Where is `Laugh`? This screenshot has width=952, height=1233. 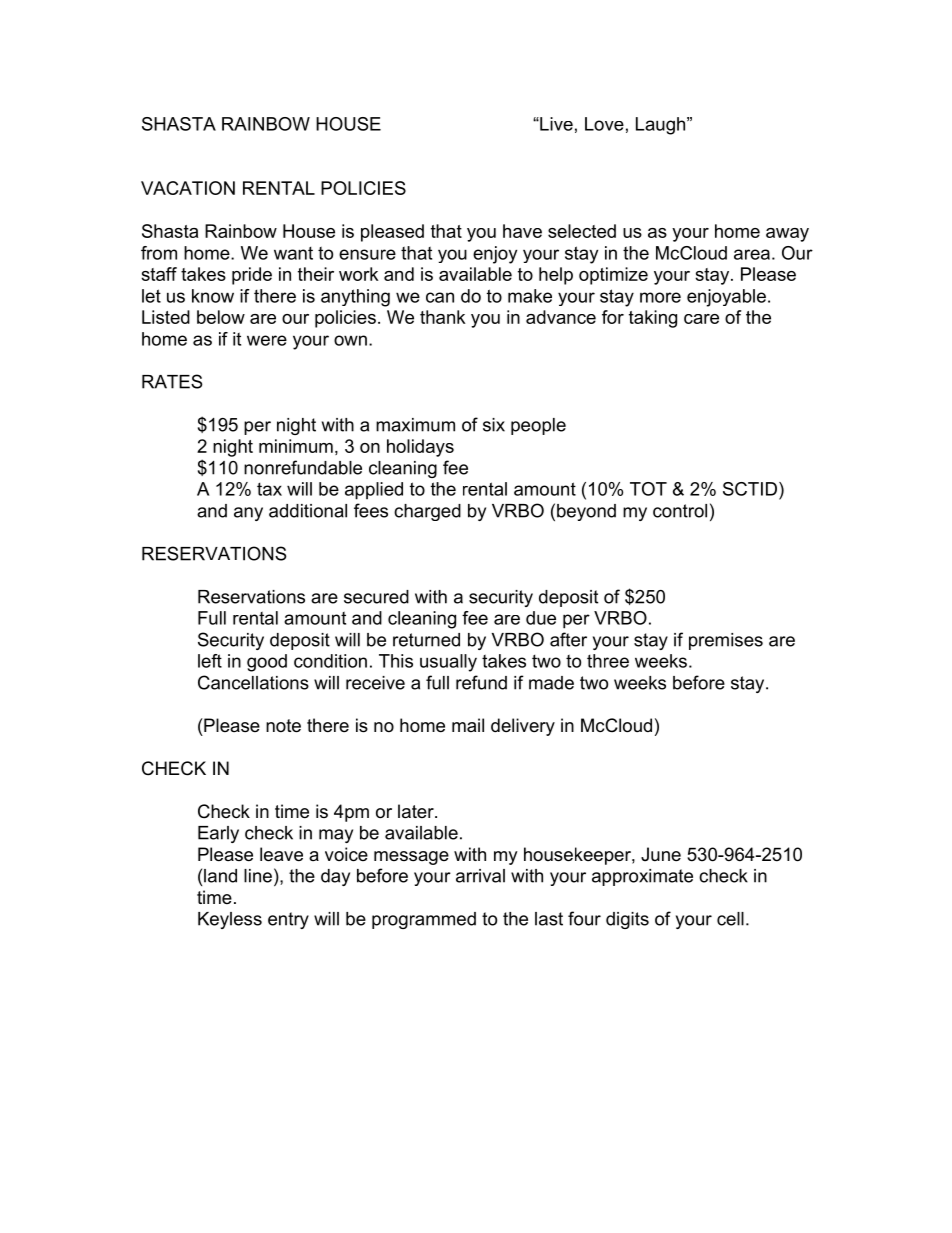
Laugh is located at coordinates (662, 126).
